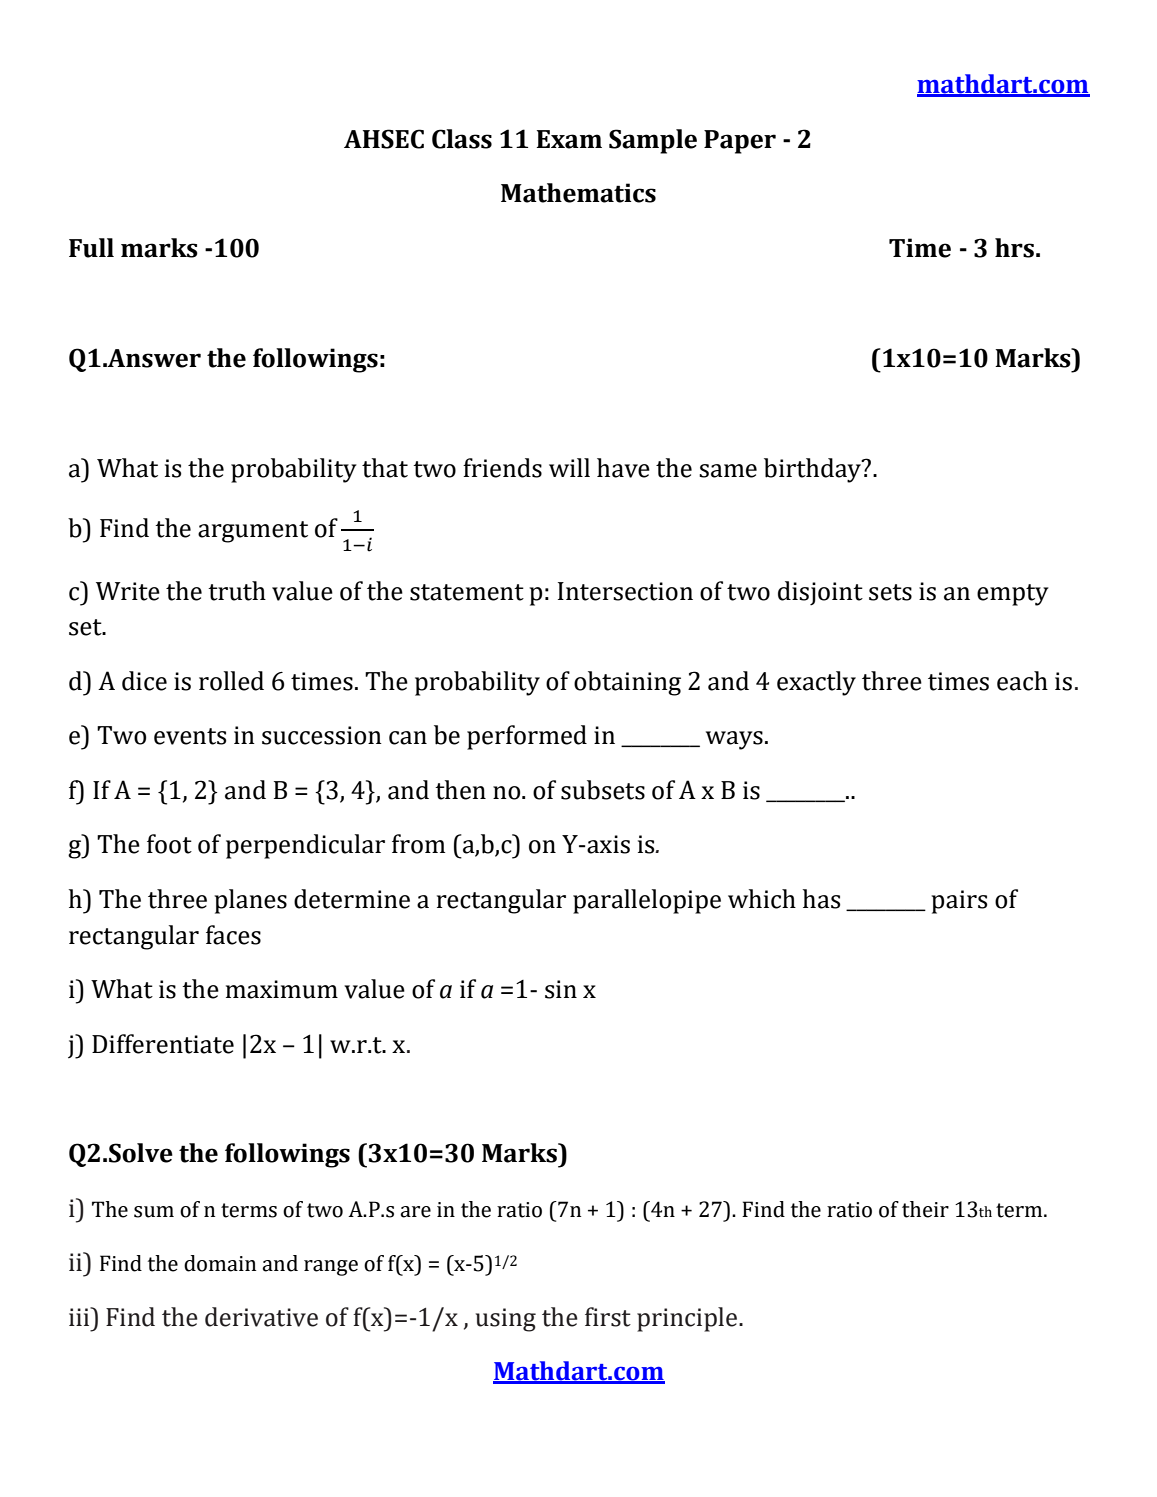 Image resolution: width=1157 pixels, height=1497 pixels. I want to click on domain, so click(220, 1263).
